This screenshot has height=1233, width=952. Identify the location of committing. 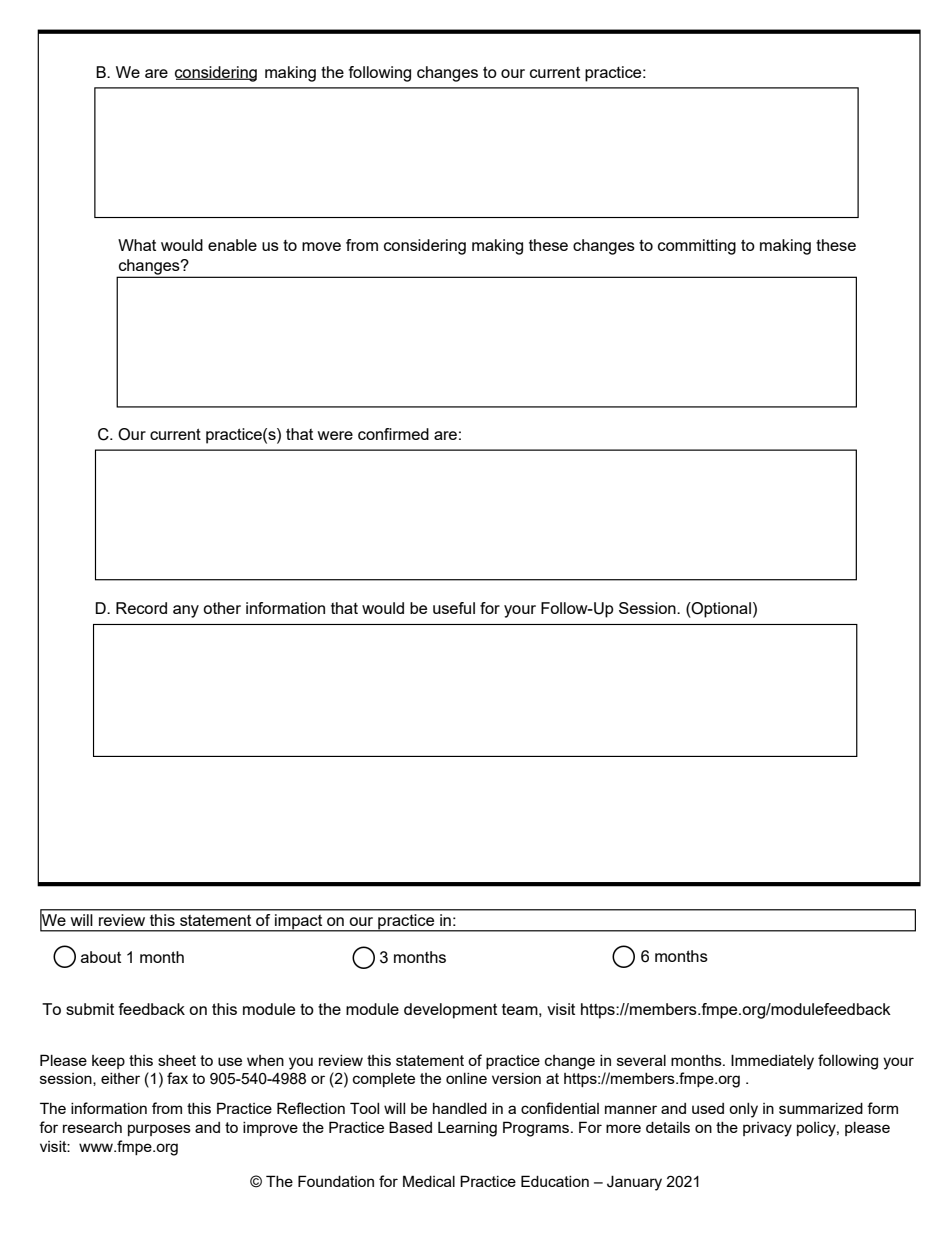
(697, 247).
